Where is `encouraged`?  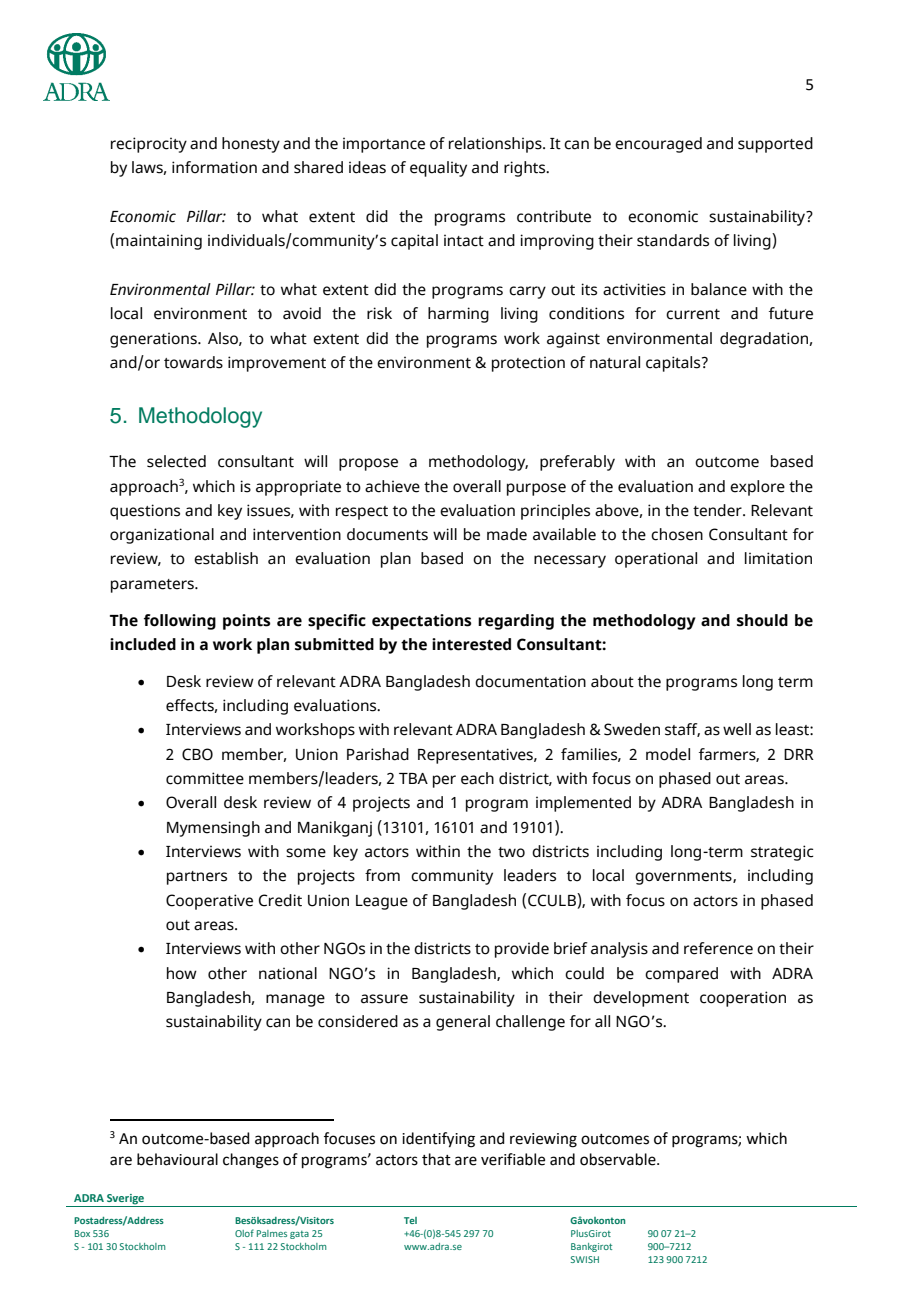 encouraged is located at coordinates (658, 145).
